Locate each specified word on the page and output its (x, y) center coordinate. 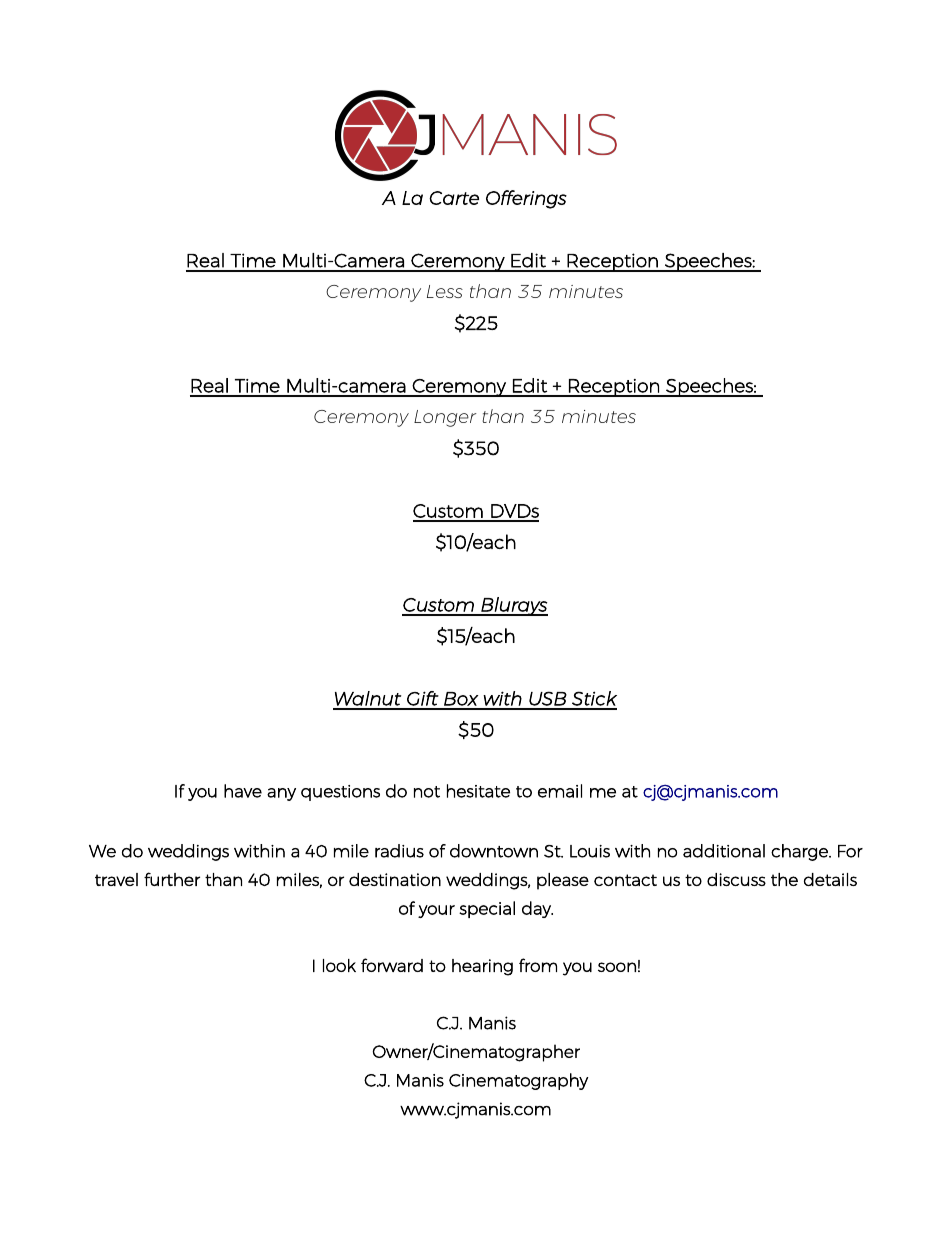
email (560, 791)
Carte (454, 198)
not (427, 792)
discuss (736, 879)
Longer (445, 418)
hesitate (478, 791)
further (172, 879)
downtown (494, 851)
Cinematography (518, 1081)
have (243, 791)
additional (724, 851)
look (339, 965)
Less (445, 291)
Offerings (526, 199)
